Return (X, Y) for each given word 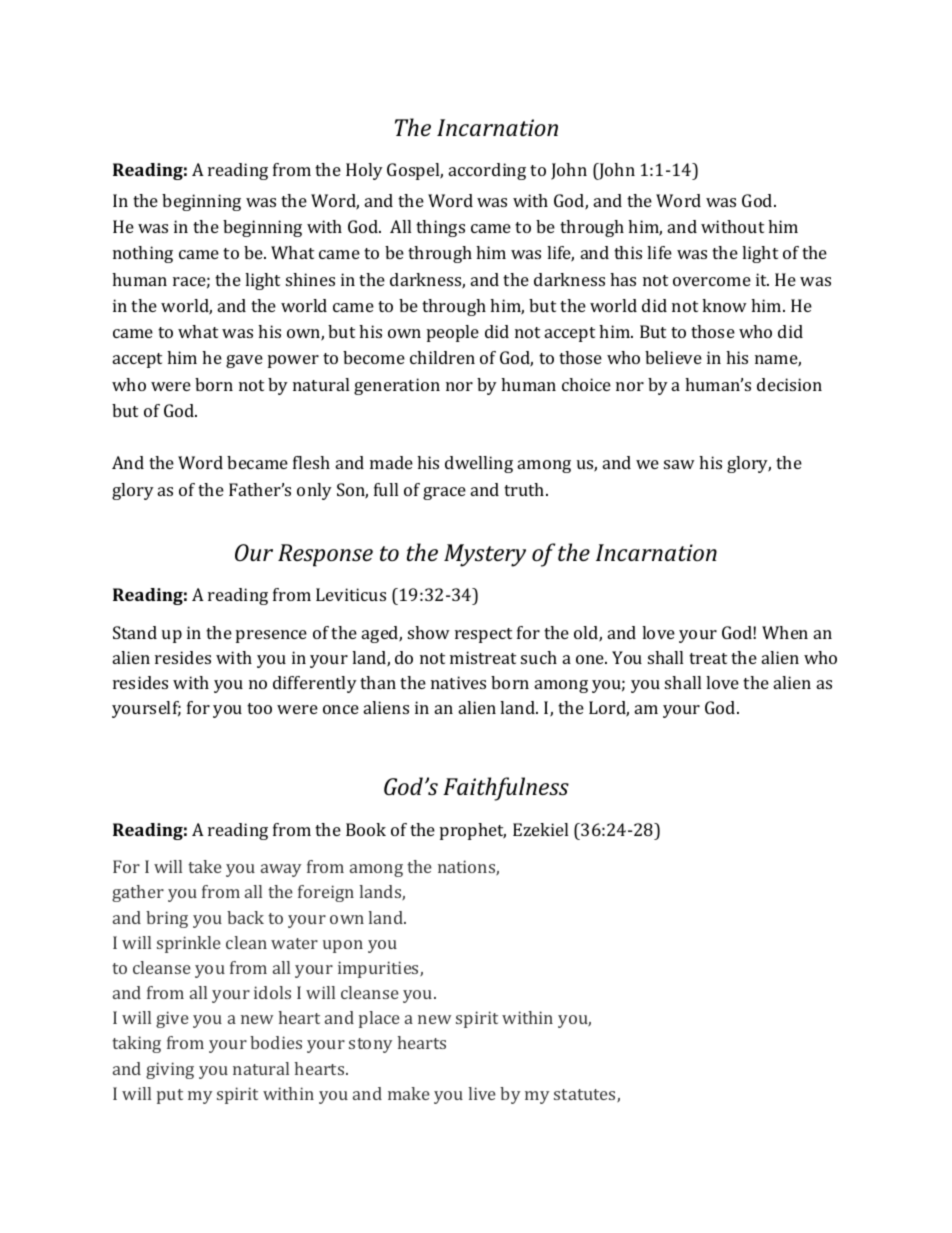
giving (170, 1070)
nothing (143, 254)
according (487, 171)
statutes (586, 1095)
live (482, 1093)
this (628, 252)
